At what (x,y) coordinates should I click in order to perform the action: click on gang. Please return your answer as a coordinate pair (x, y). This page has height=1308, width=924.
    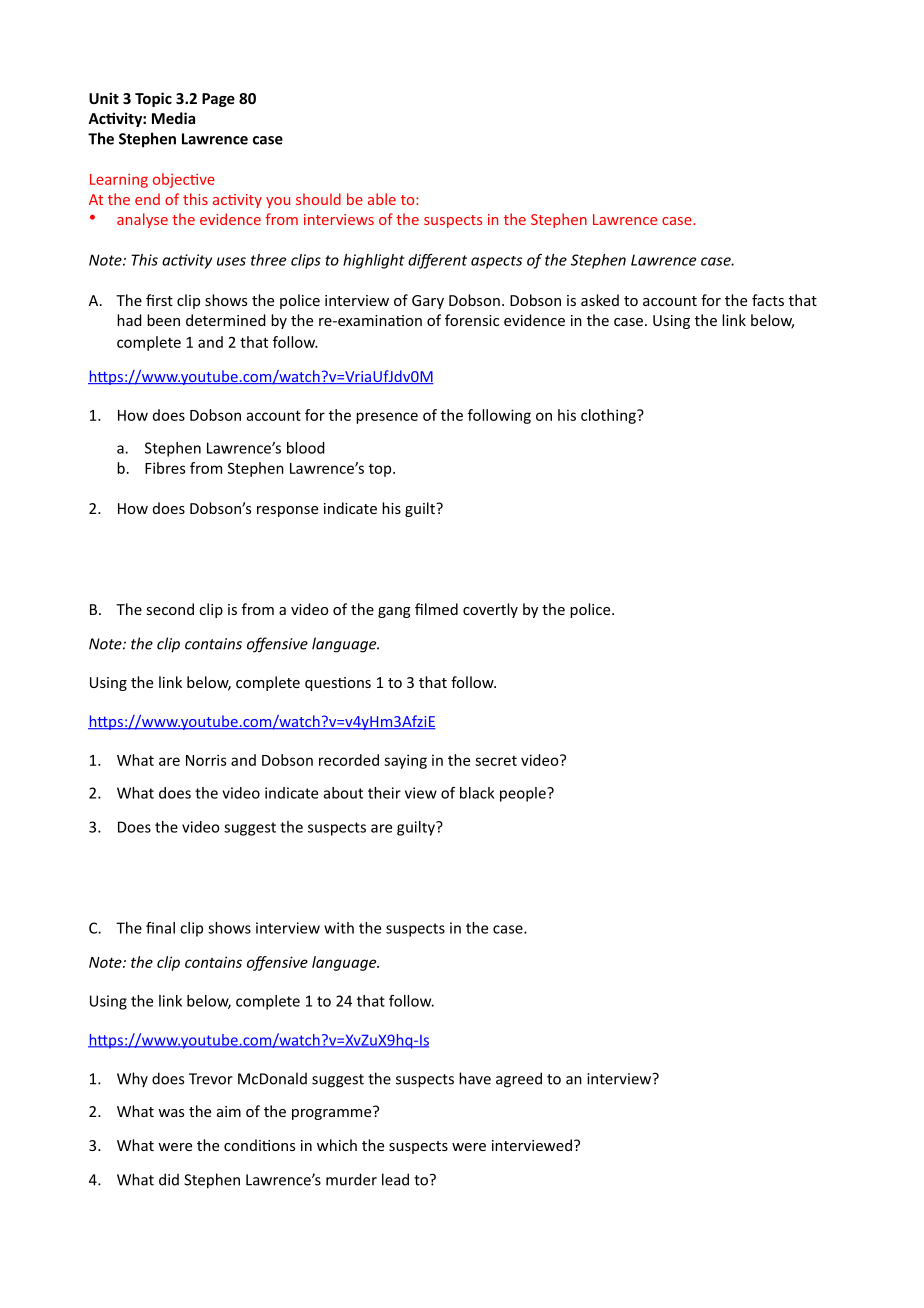
    Looking at the image, I should click on (394, 612).
